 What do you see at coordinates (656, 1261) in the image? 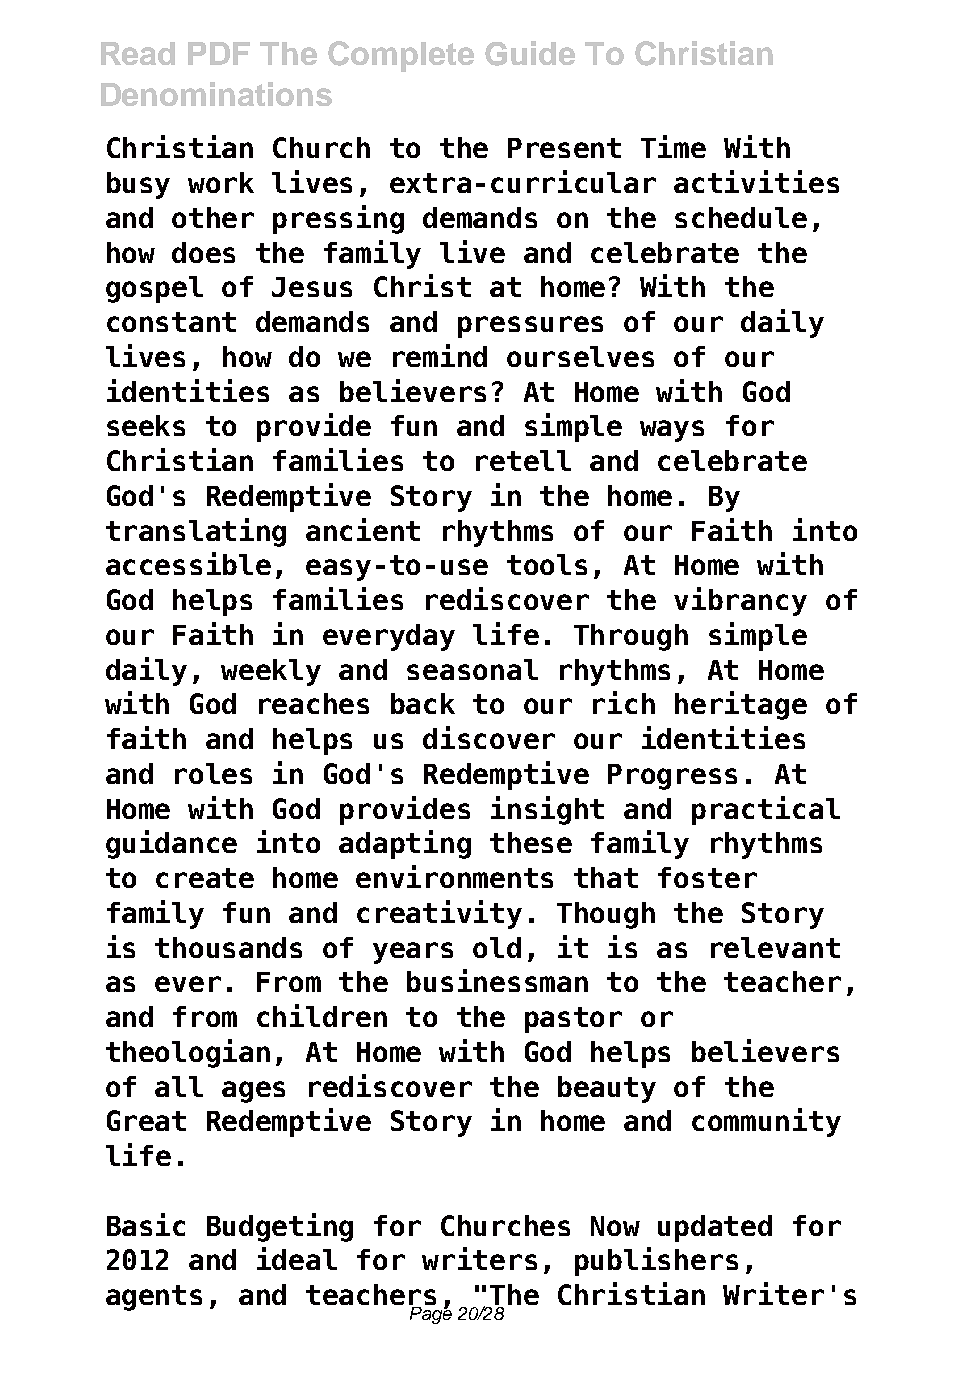
I see `publishers` at bounding box center [656, 1261].
